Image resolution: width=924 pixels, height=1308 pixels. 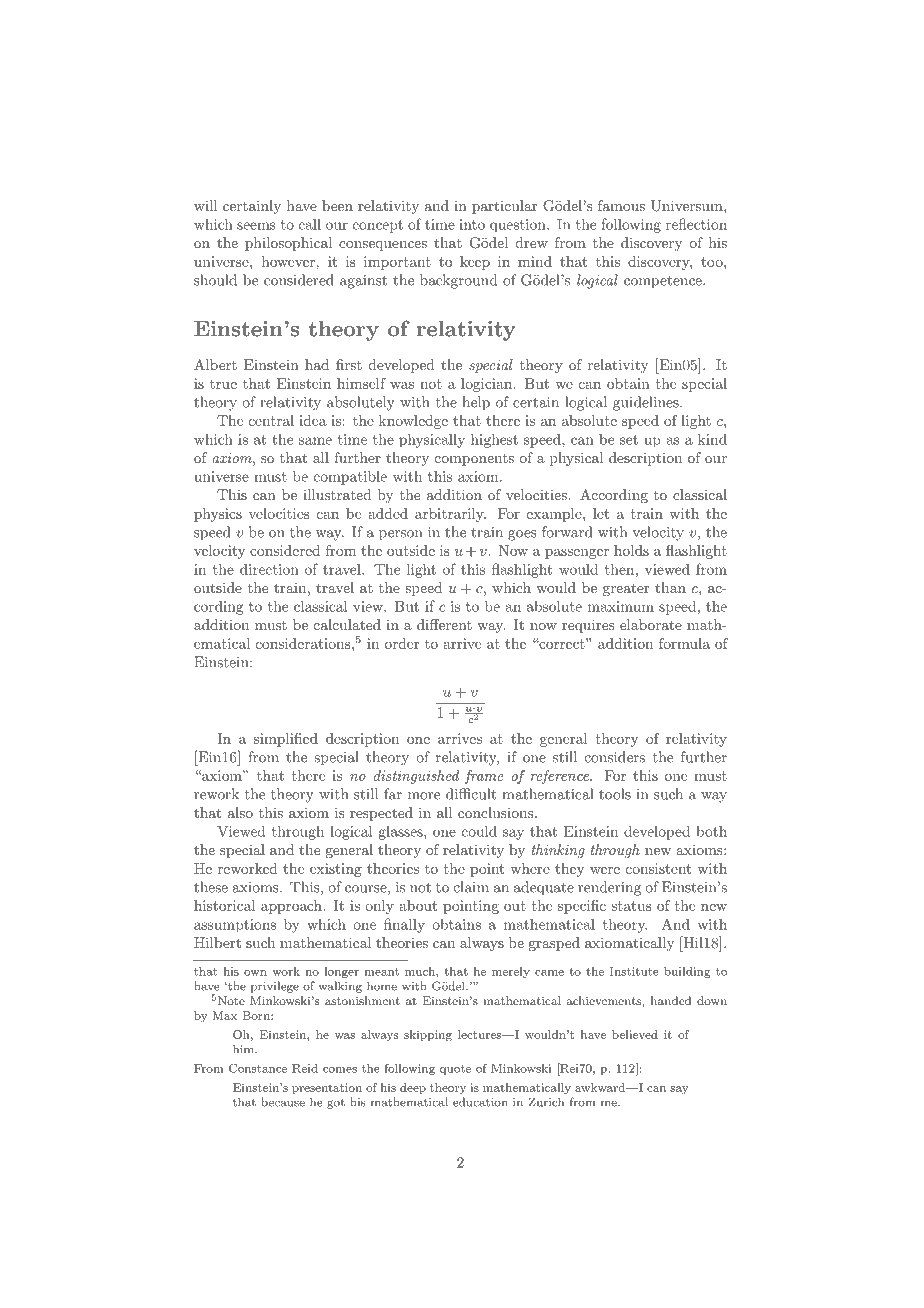 I want to click on famous, so click(x=621, y=205).
